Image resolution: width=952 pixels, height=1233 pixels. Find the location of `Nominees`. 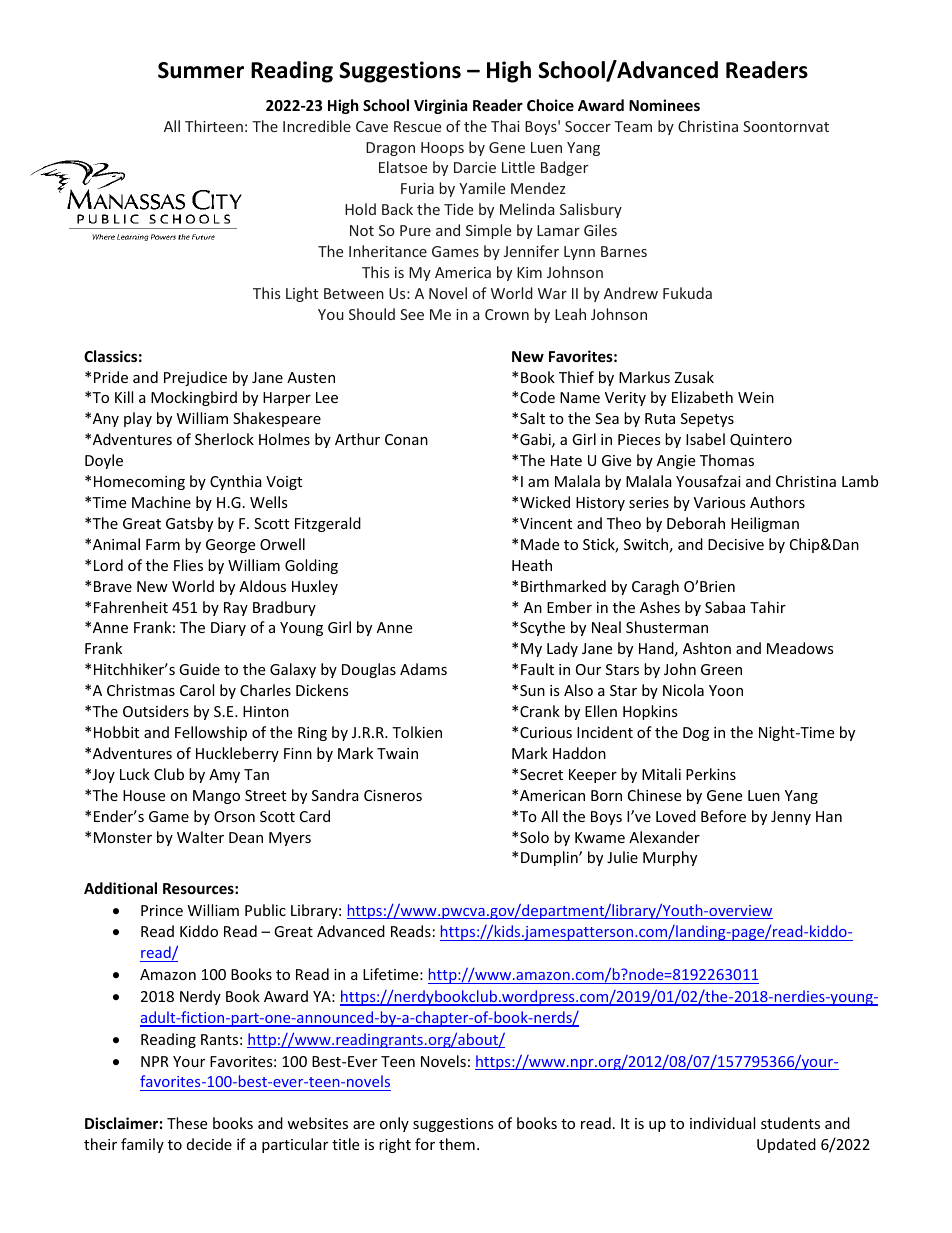

Nominees is located at coordinates (664, 105).
